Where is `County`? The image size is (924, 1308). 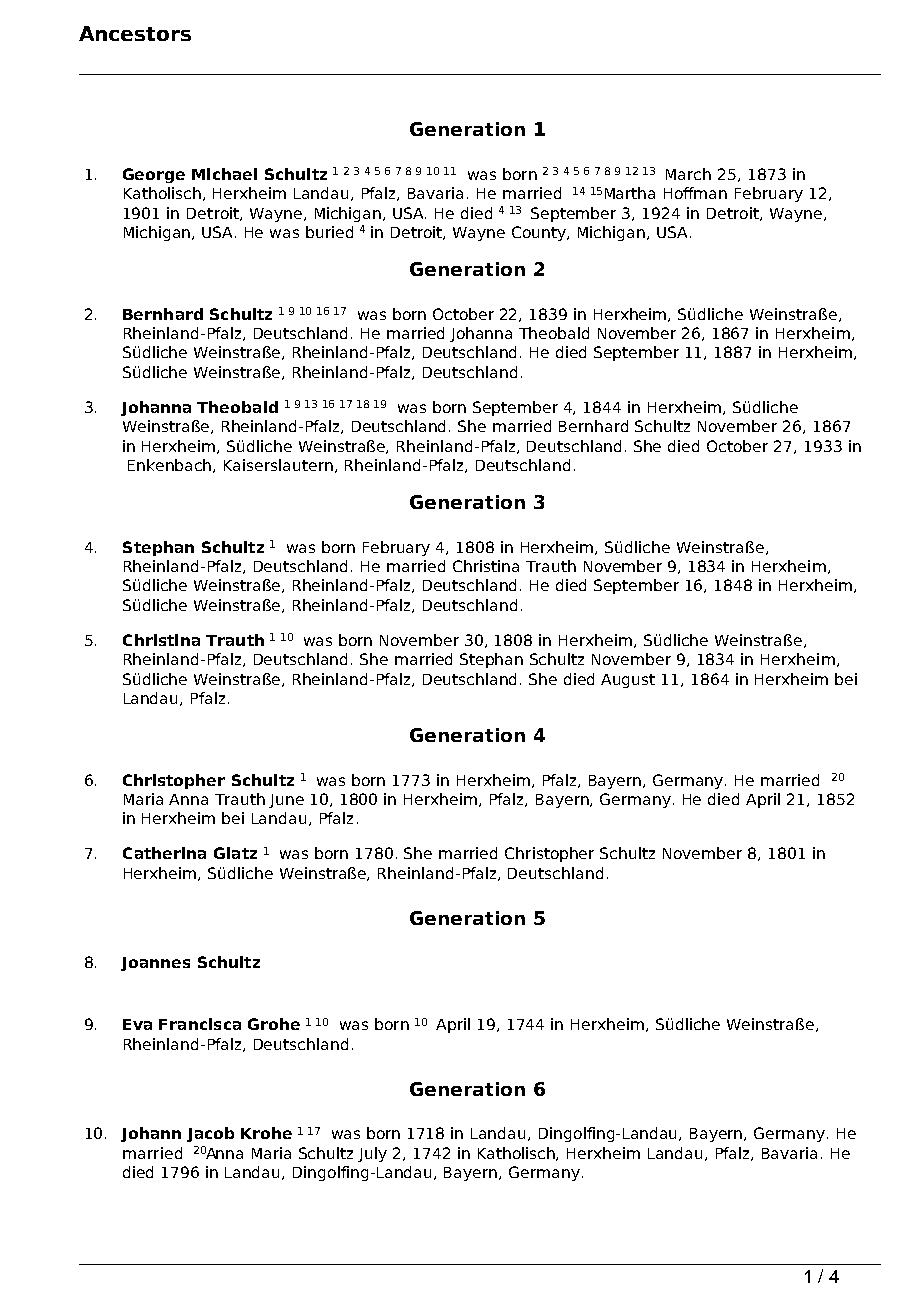 County is located at coordinates (540, 233).
